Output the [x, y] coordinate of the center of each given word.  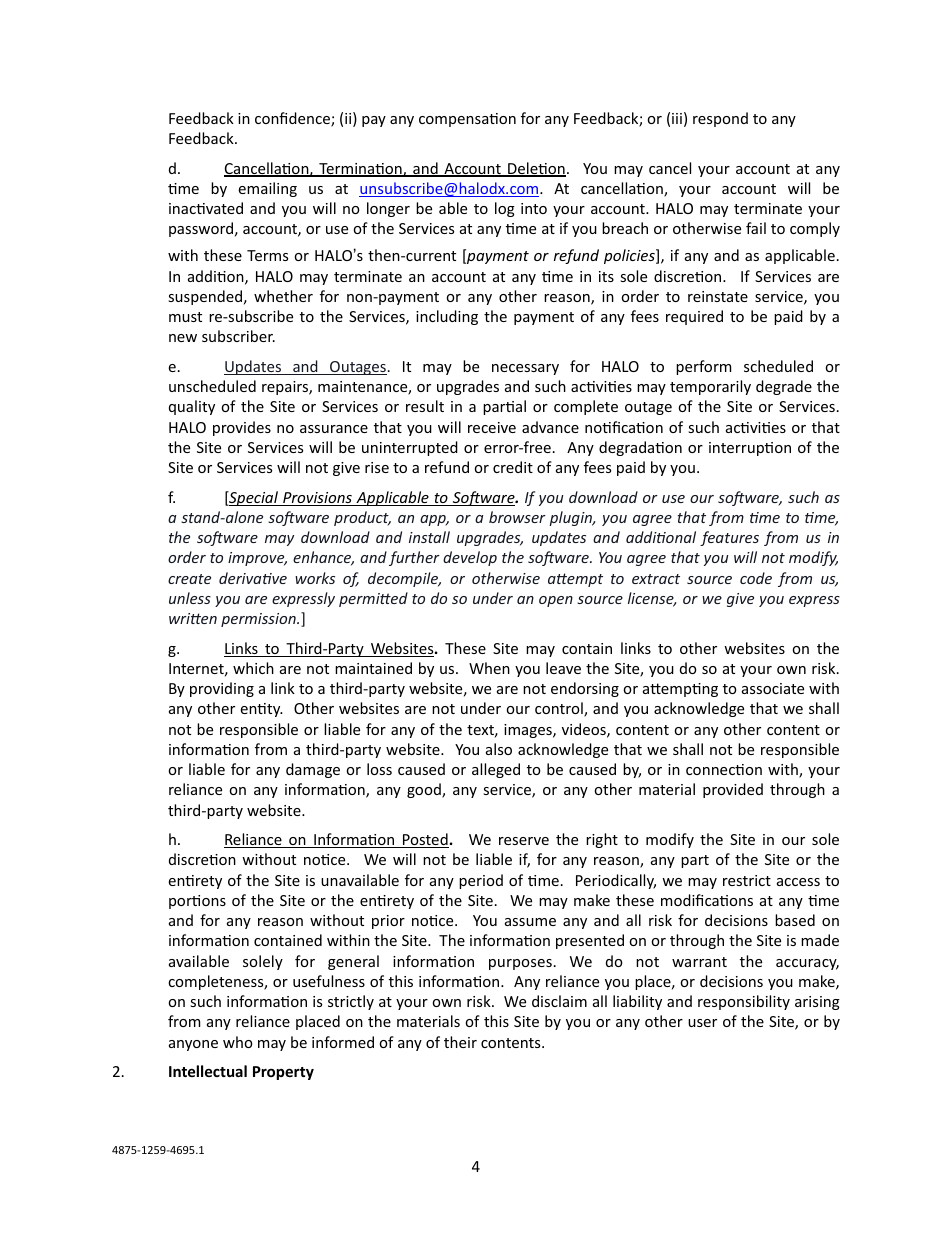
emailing [267, 189]
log [505, 209]
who [238, 1042]
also [499, 749]
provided [733, 790]
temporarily [710, 387]
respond [720, 119]
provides [242, 428]
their [460, 1042]
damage [313, 770]
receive [492, 427]
